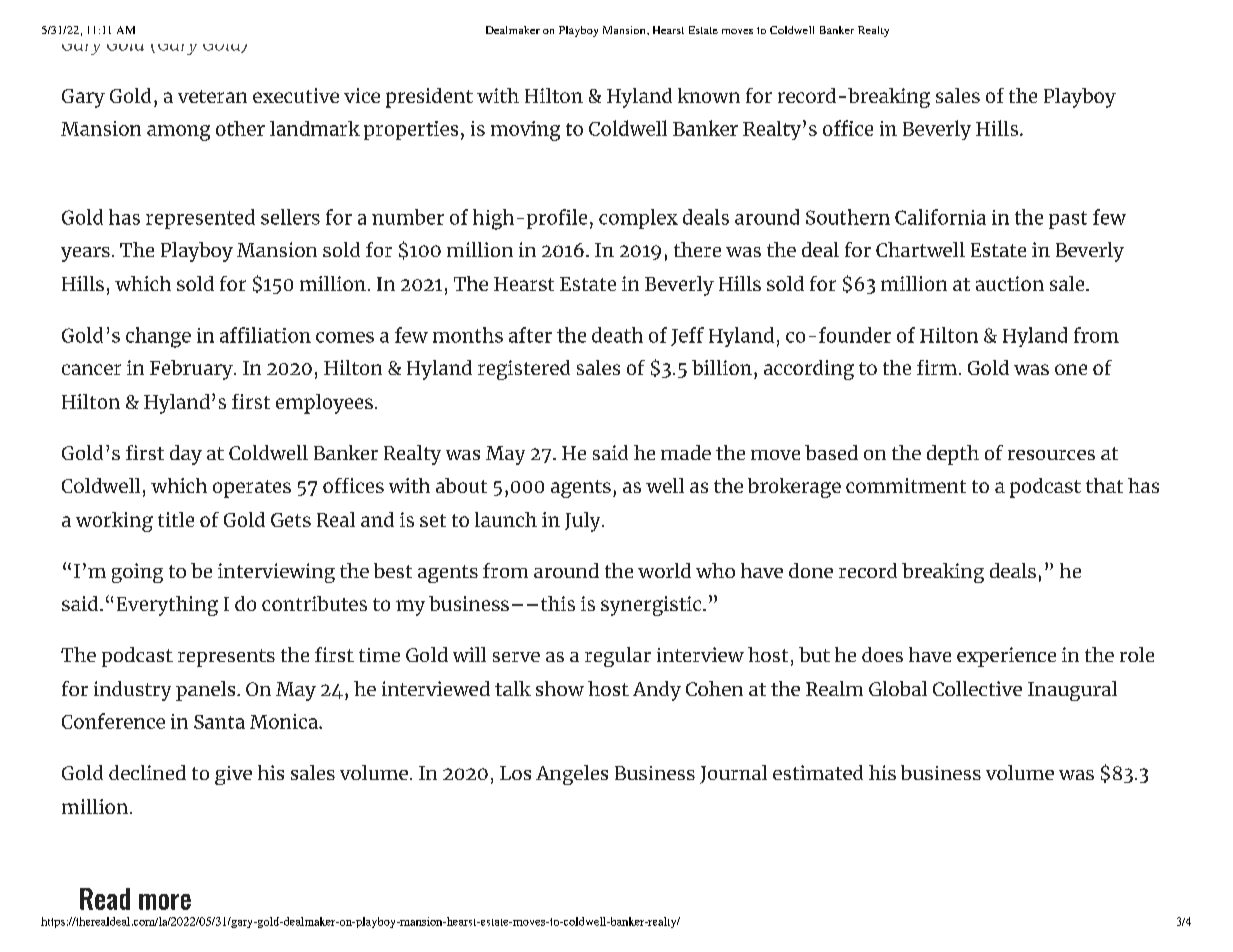 Image resolution: width=1233 pixels, height=952 pixels. Describe the element at coordinates (525, 131) in the screenshot. I see `moving` at that location.
